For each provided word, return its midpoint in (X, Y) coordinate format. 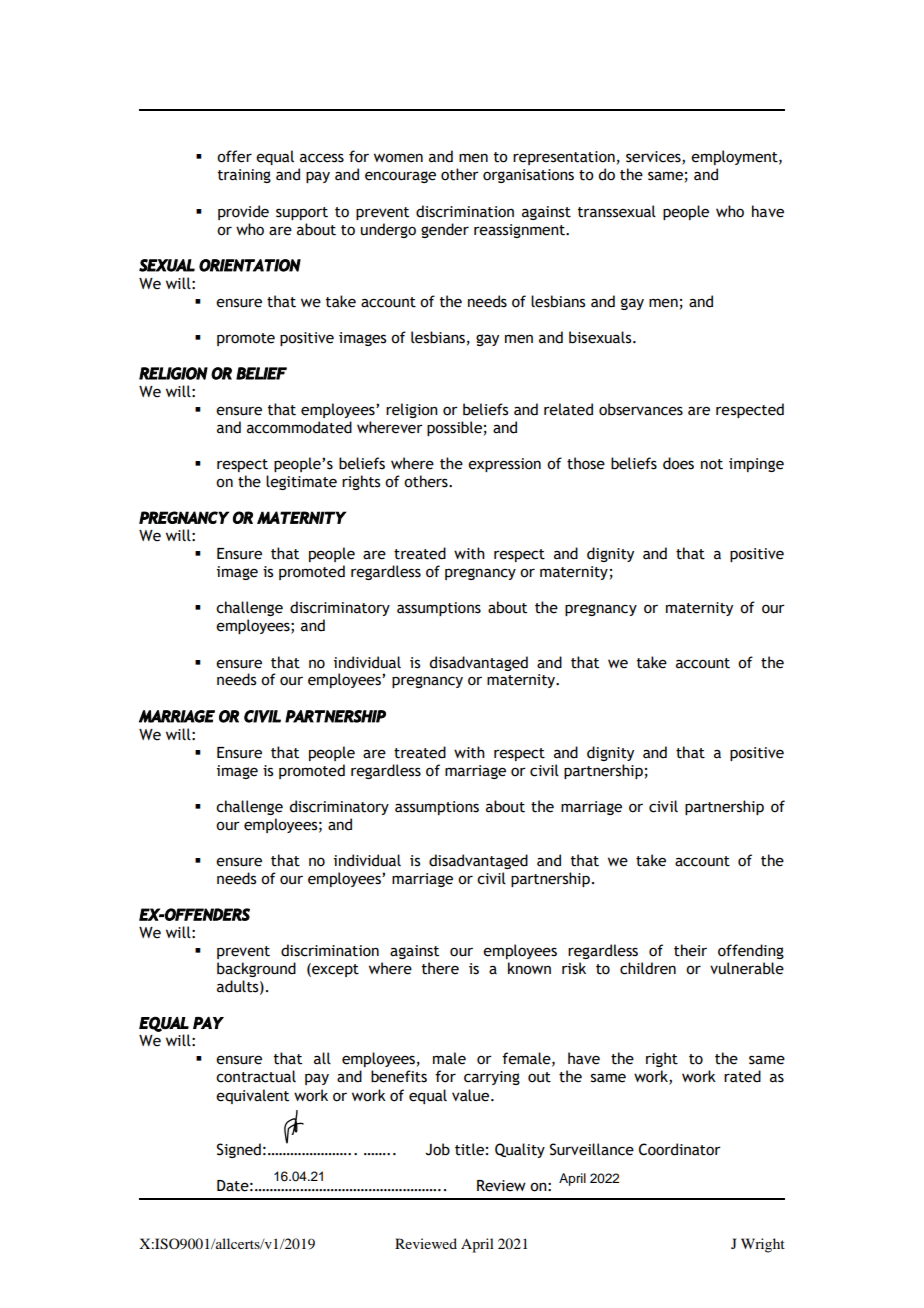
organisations (528, 176)
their (690, 950)
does (678, 463)
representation (564, 158)
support (302, 213)
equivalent (252, 1096)
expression (504, 465)
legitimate (301, 482)
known (529, 968)
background (256, 969)
